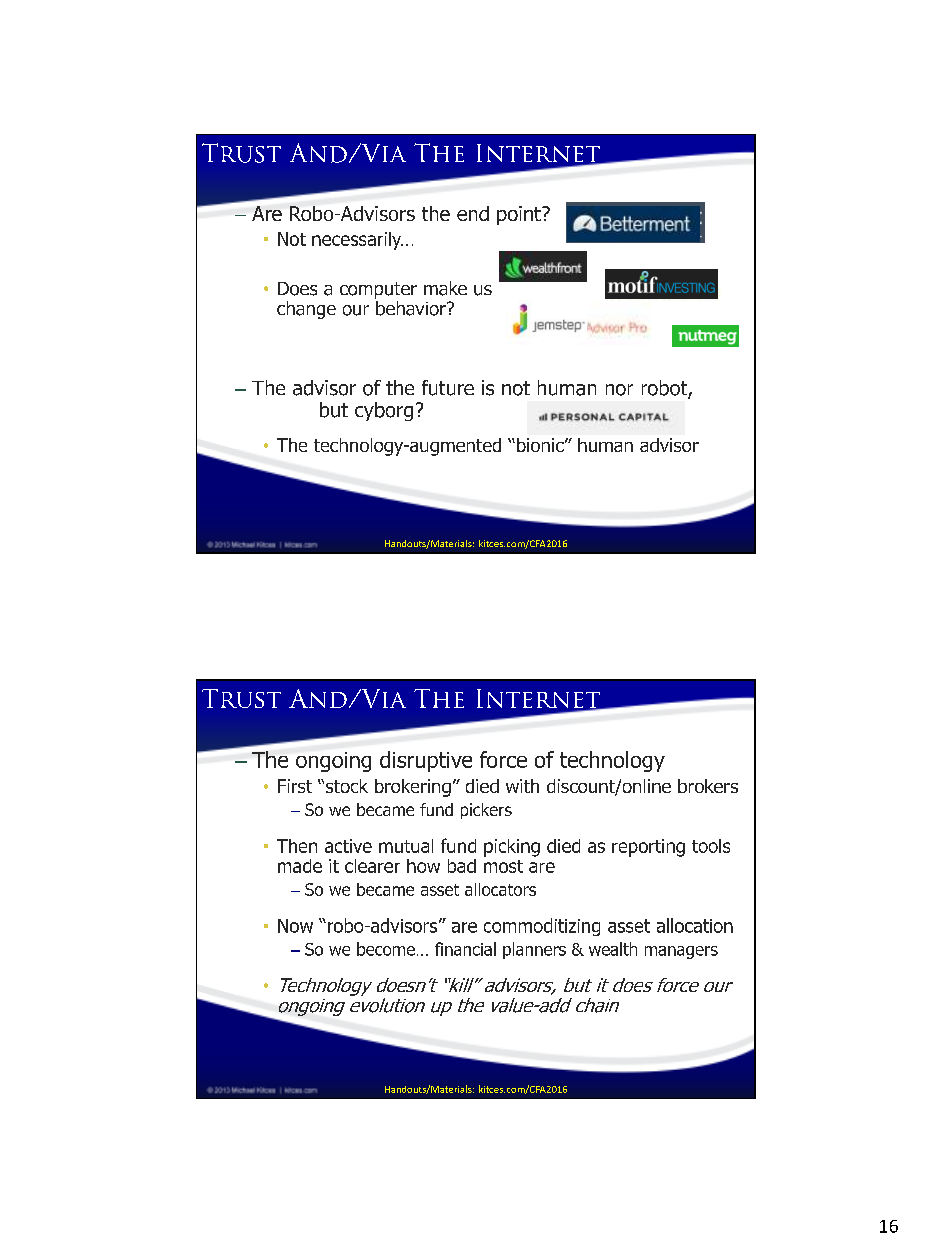 The width and height of the page is (952, 1233). Describe the element at coordinates (345, 786) in the page. I see `stock` at that location.
